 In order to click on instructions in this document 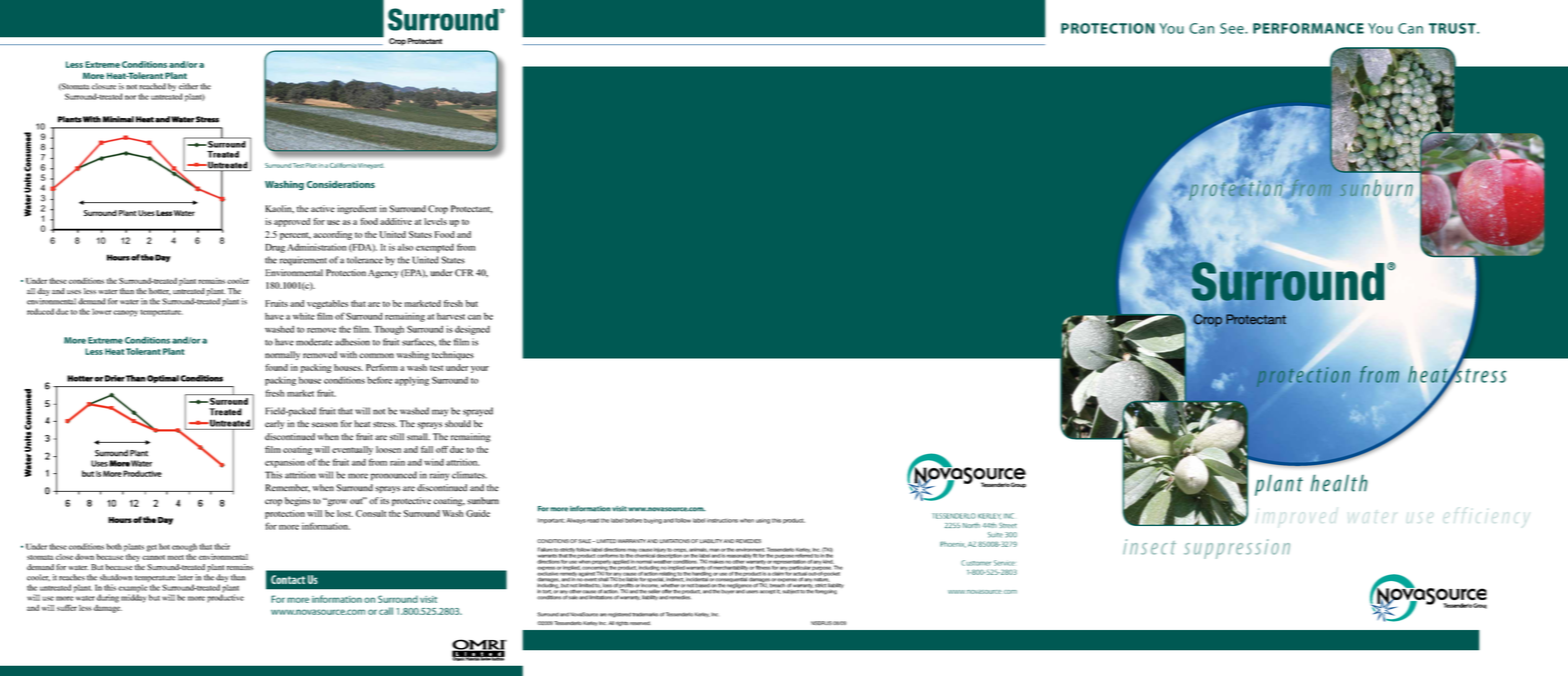, I will do `click(722, 520)`.
